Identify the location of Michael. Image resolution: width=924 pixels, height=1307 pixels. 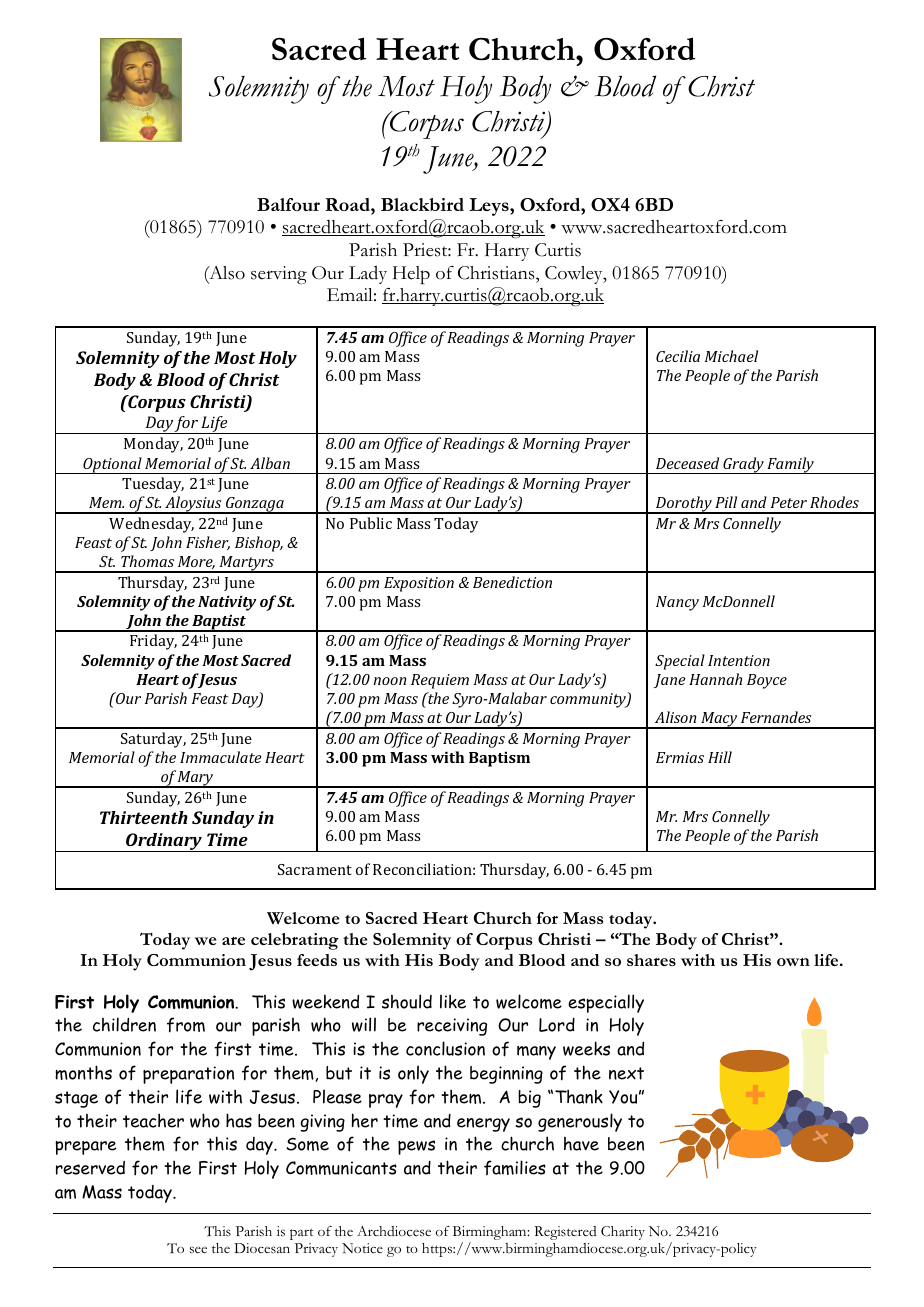
(731, 356).
